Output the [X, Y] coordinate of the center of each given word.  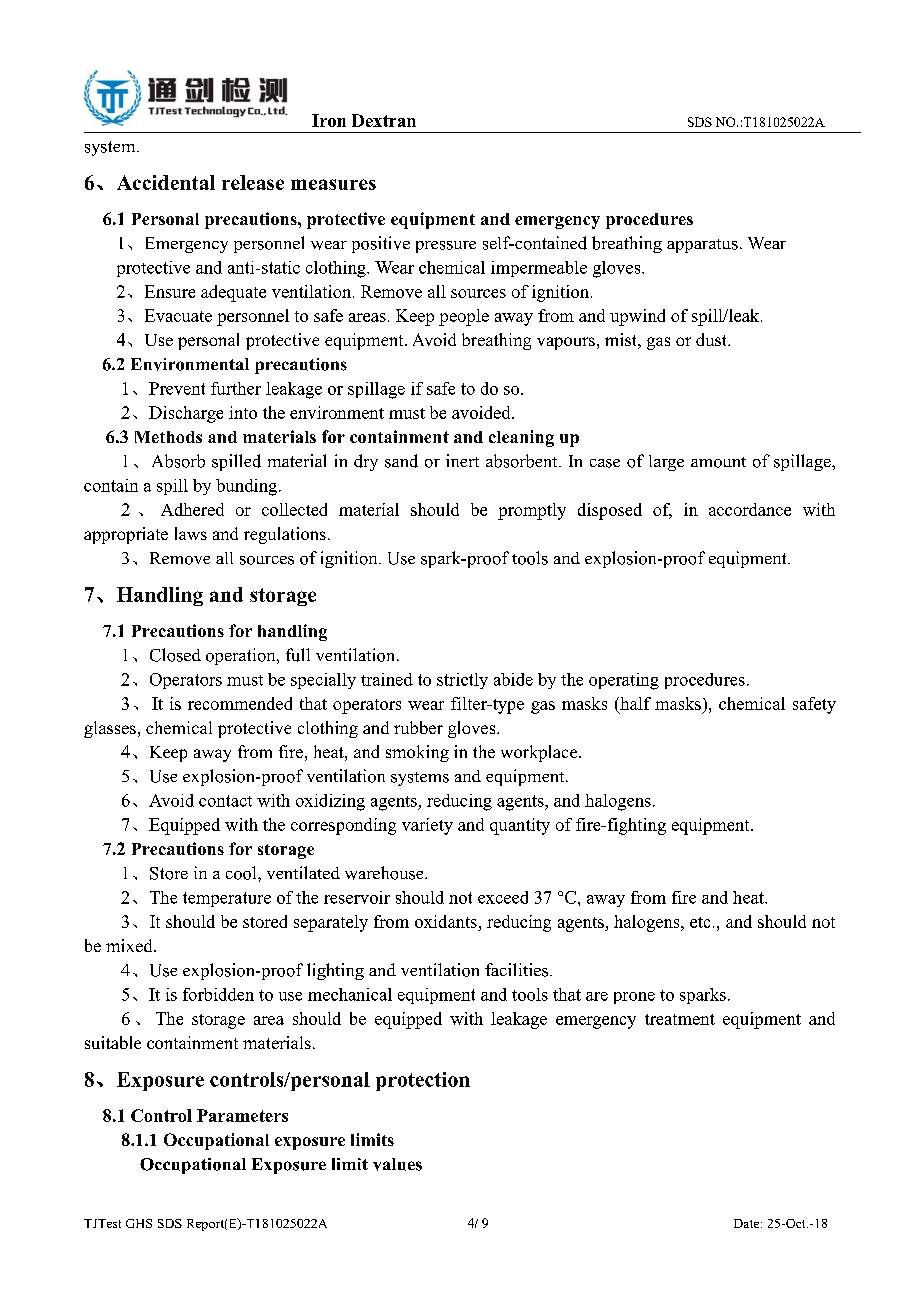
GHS [139, 1223]
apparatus [702, 246]
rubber [418, 727]
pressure [446, 247]
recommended [240, 703]
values [397, 1164]
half [634, 703]
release [253, 182]
